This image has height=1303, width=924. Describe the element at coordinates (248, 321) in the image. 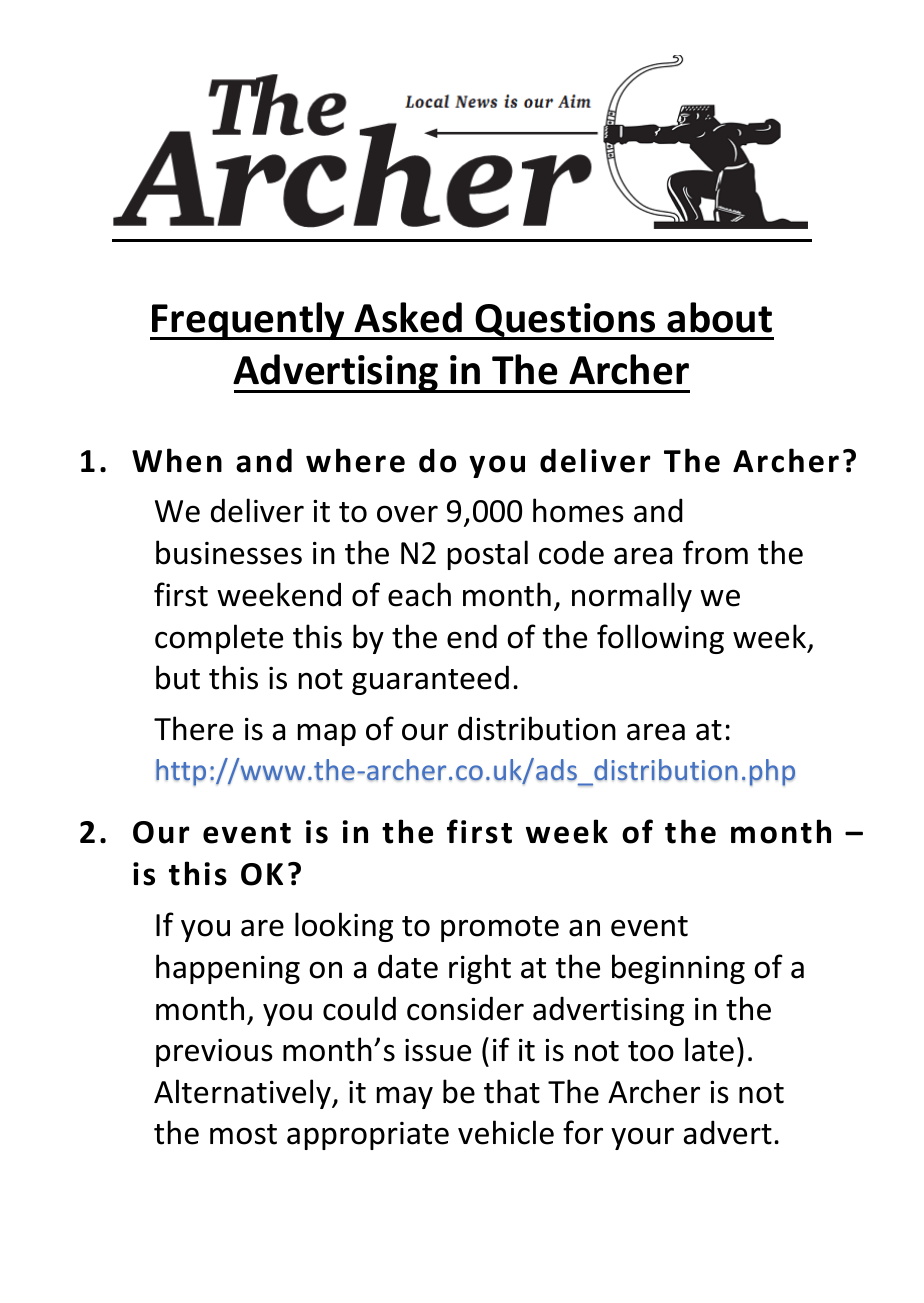

I see `Frequently` at that location.
